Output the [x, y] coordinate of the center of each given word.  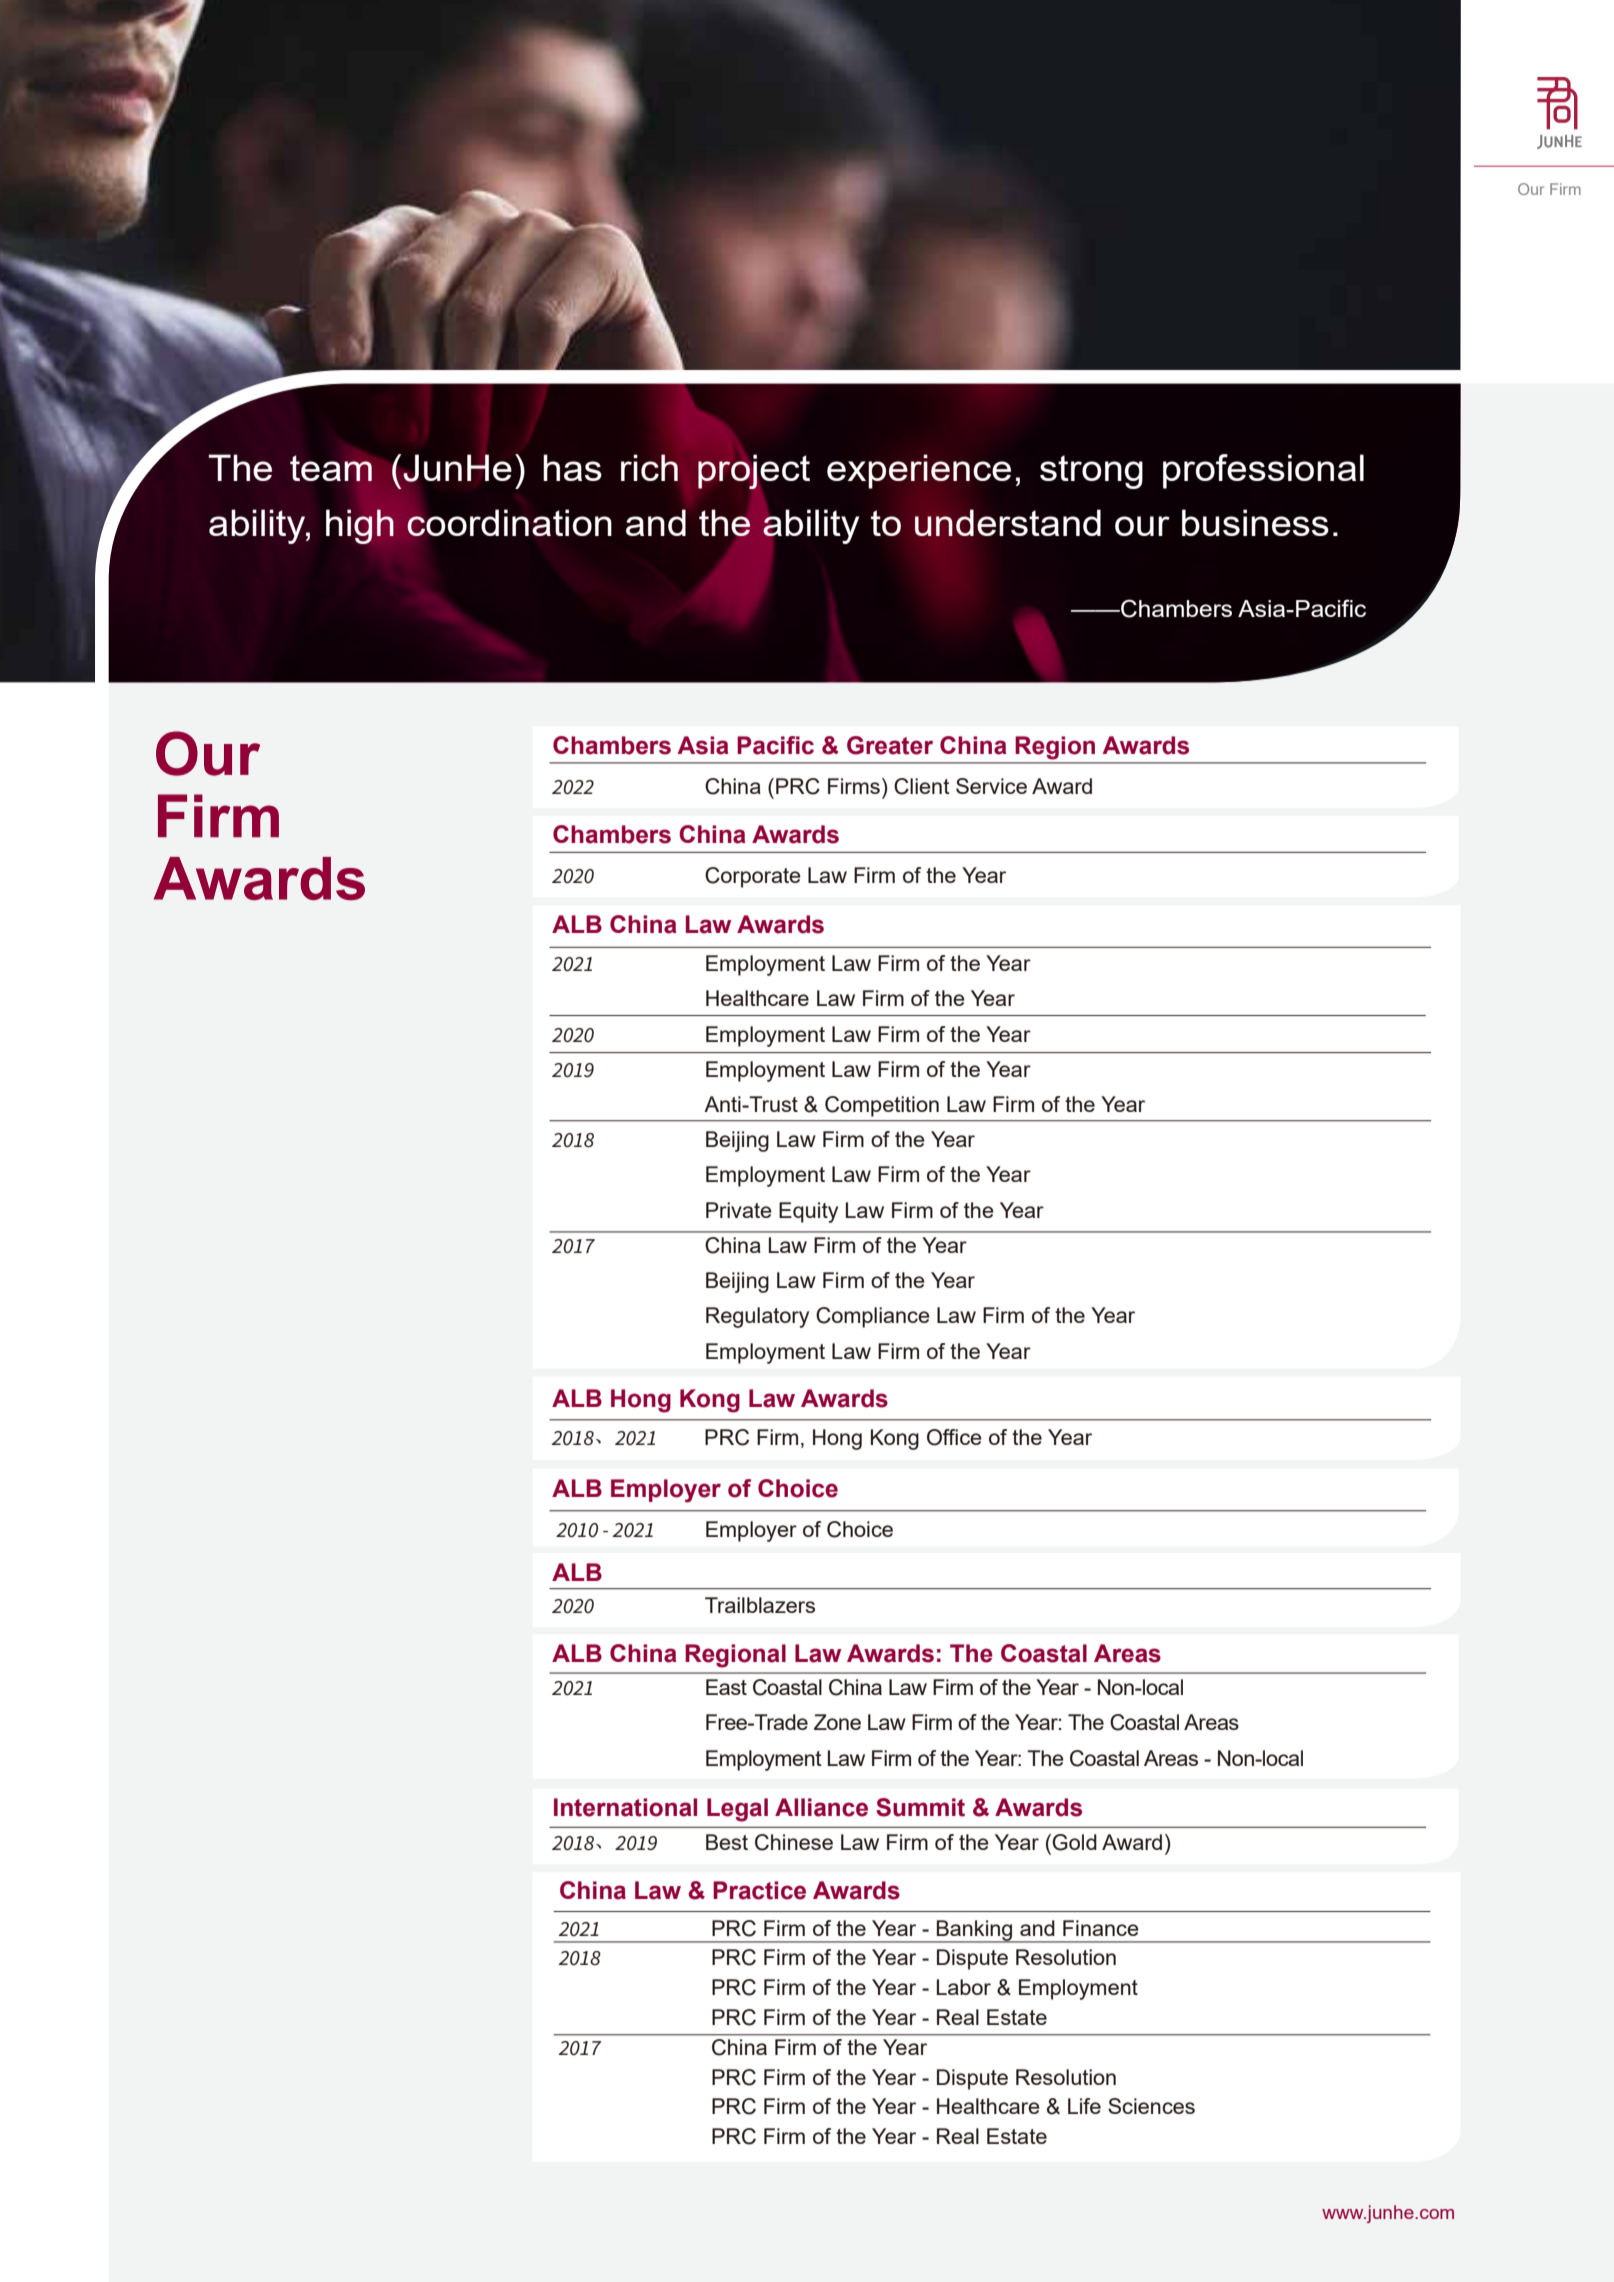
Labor [964, 1987]
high [360, 526]
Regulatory [757, 1317]
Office [954, 1437]
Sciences [1151, 2106]
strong [1091, 472]
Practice [759, 1890]
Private [739, 1210]
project [754, 471]
